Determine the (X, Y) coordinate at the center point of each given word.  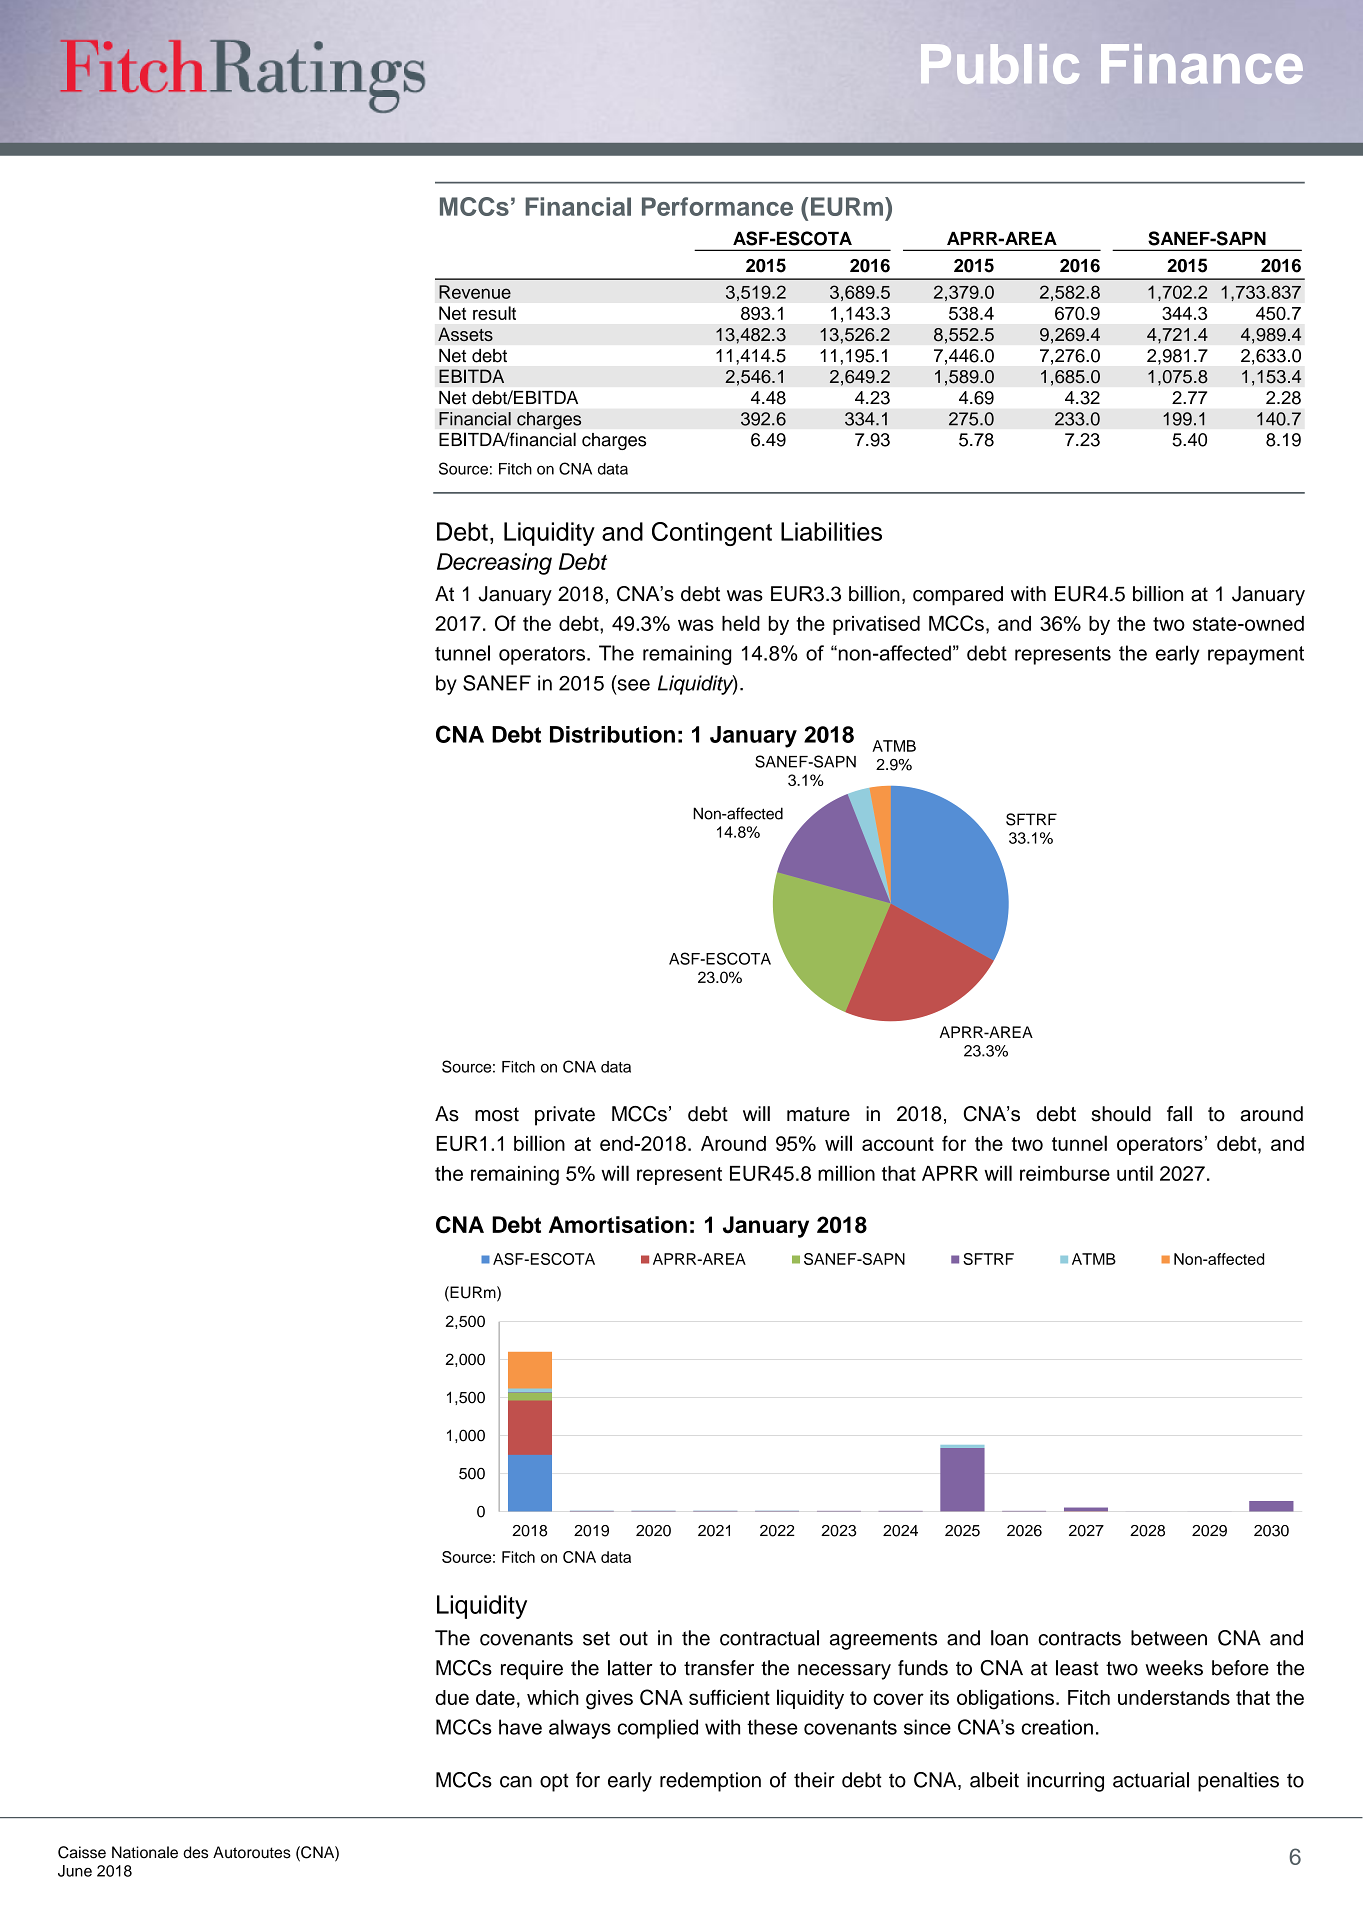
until (1135, 1173)
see (632, 685)
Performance (717, 206)
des (195, 1852)
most (497, 1114)
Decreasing (494, 564)
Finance (1202, 64)
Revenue (475, 292)
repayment (1256, 655)
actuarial (1151, 1780)
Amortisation (618, 1224)
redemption (710, 1782)
